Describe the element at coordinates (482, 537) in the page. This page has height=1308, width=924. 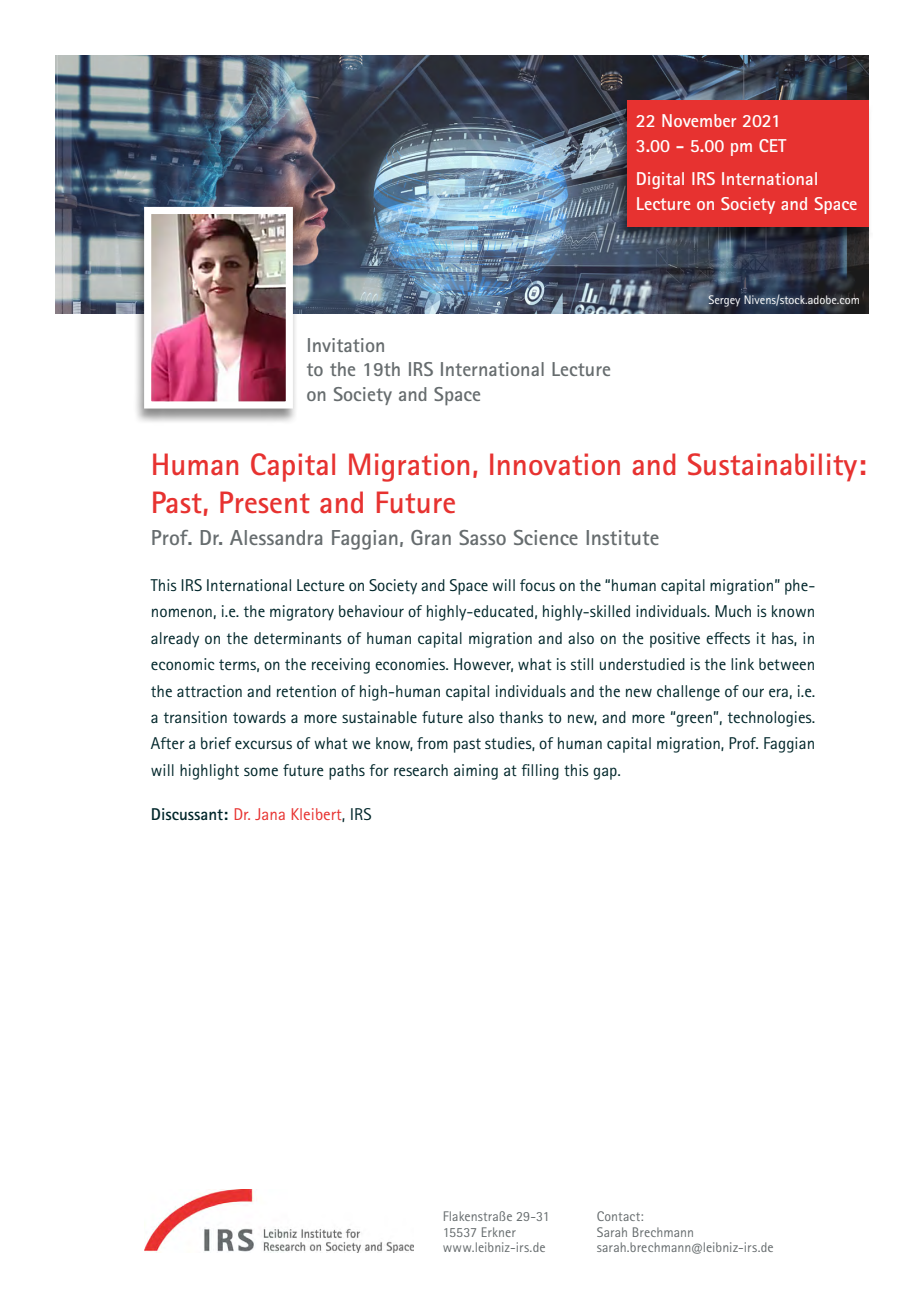
I see `Sasso` at that location.
